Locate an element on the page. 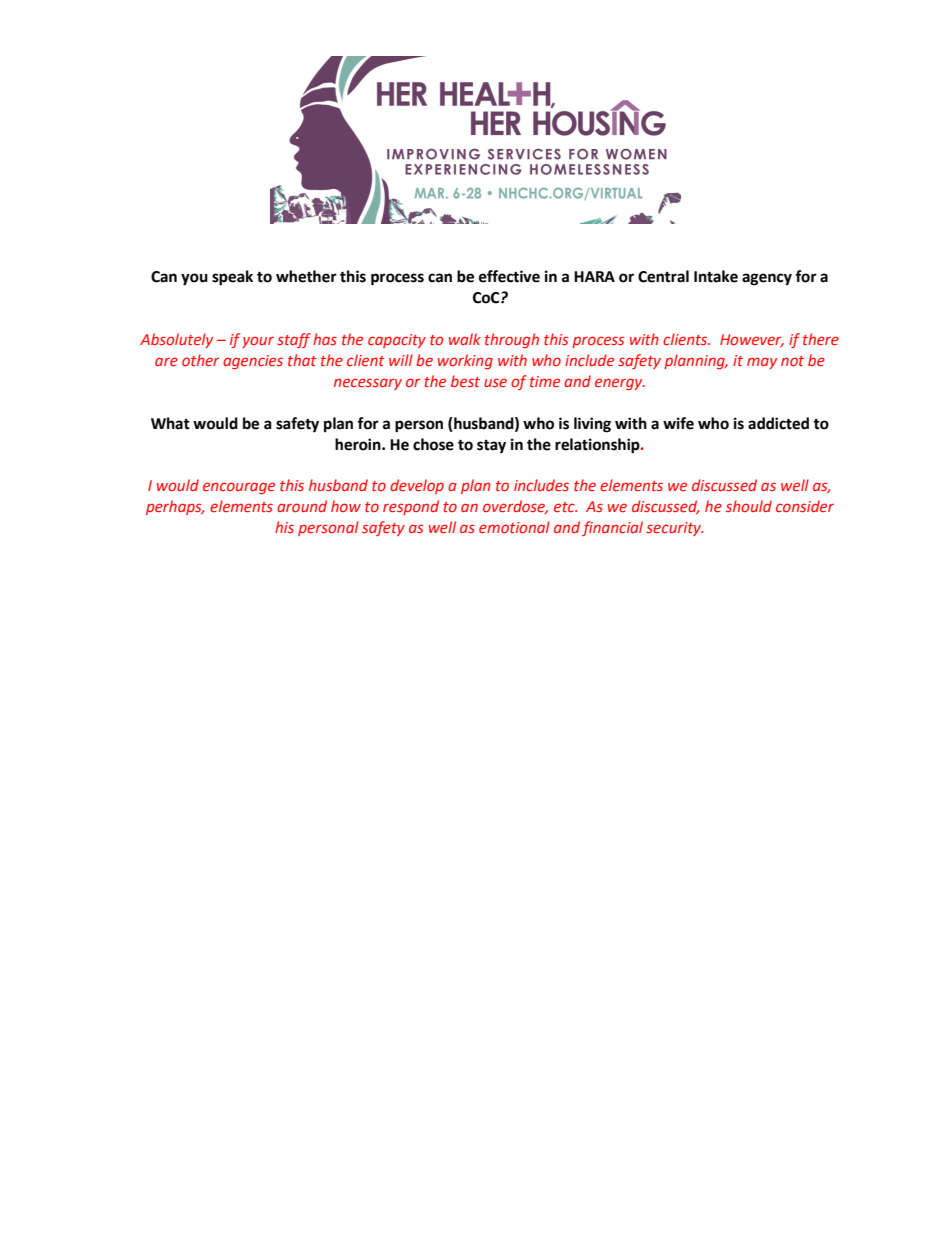  may is located at coordinates (762, 363).
